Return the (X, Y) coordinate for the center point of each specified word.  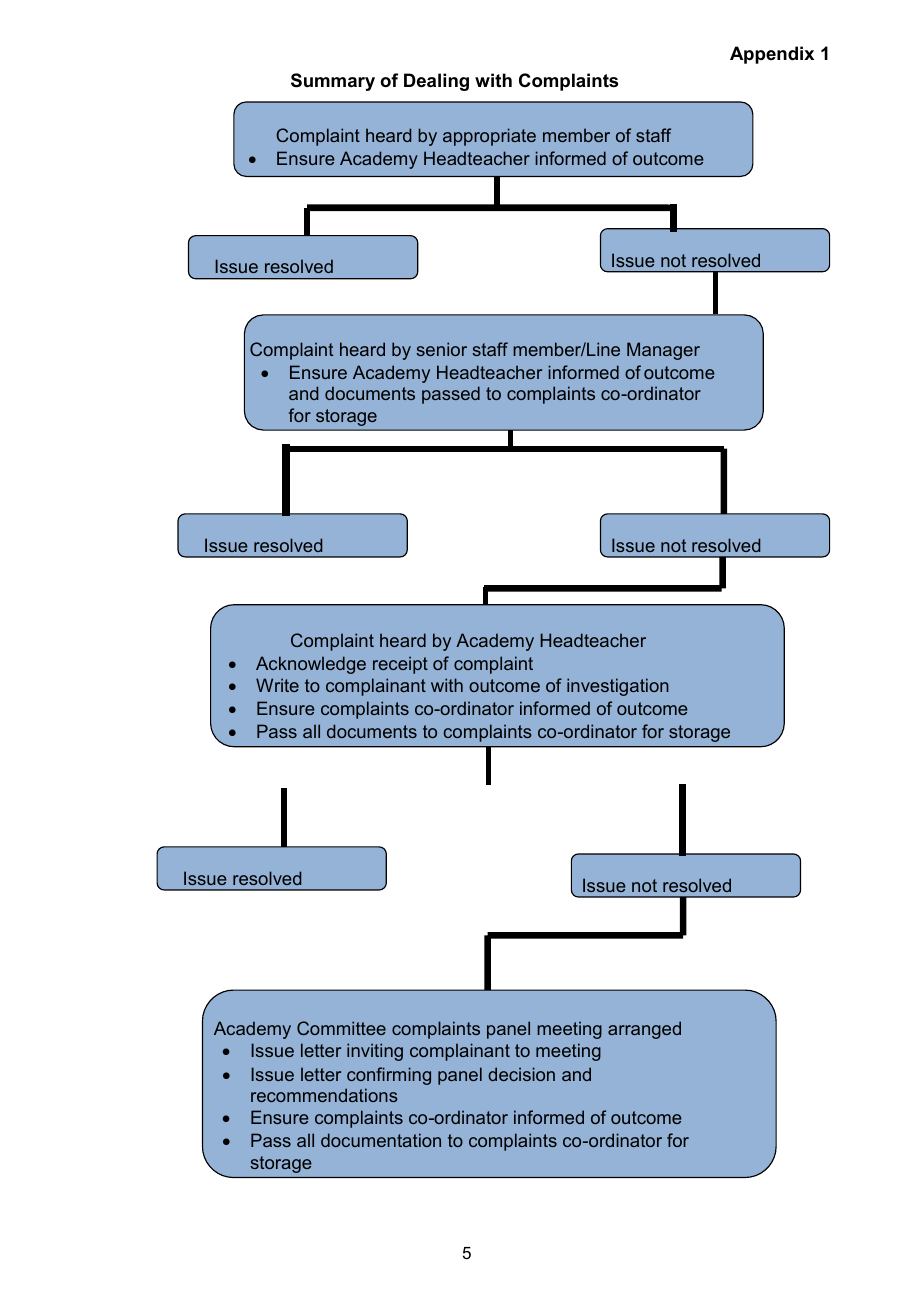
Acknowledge (311, 665)
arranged (644, 1030)
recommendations (324, 1095)
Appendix (772, 55)
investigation (618, 687)
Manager (663, 351)
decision (521, 1074)
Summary (333, 82)
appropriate (489, 137)
